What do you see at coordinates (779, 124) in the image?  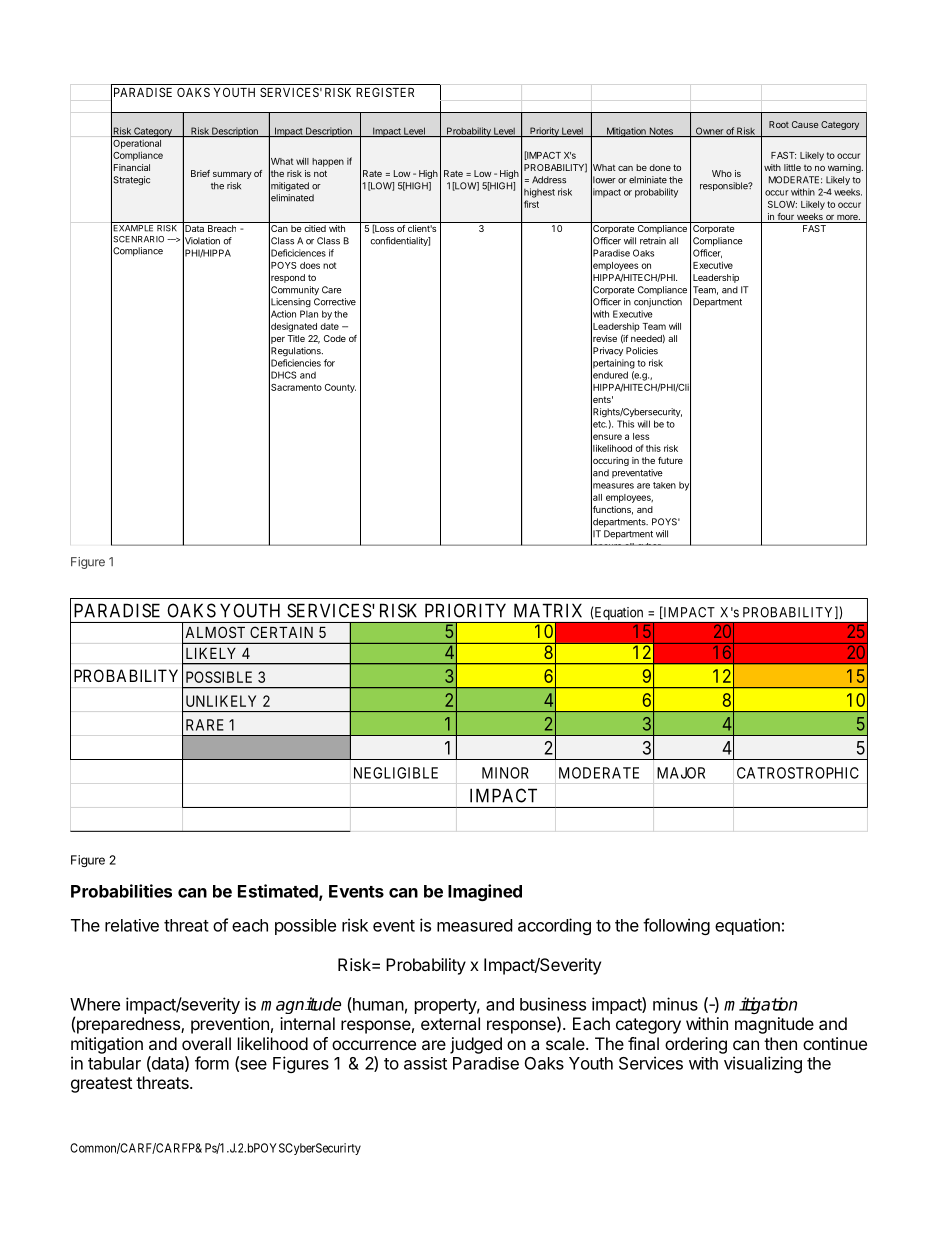 I see `Root` at bounding box center [779, 124].
